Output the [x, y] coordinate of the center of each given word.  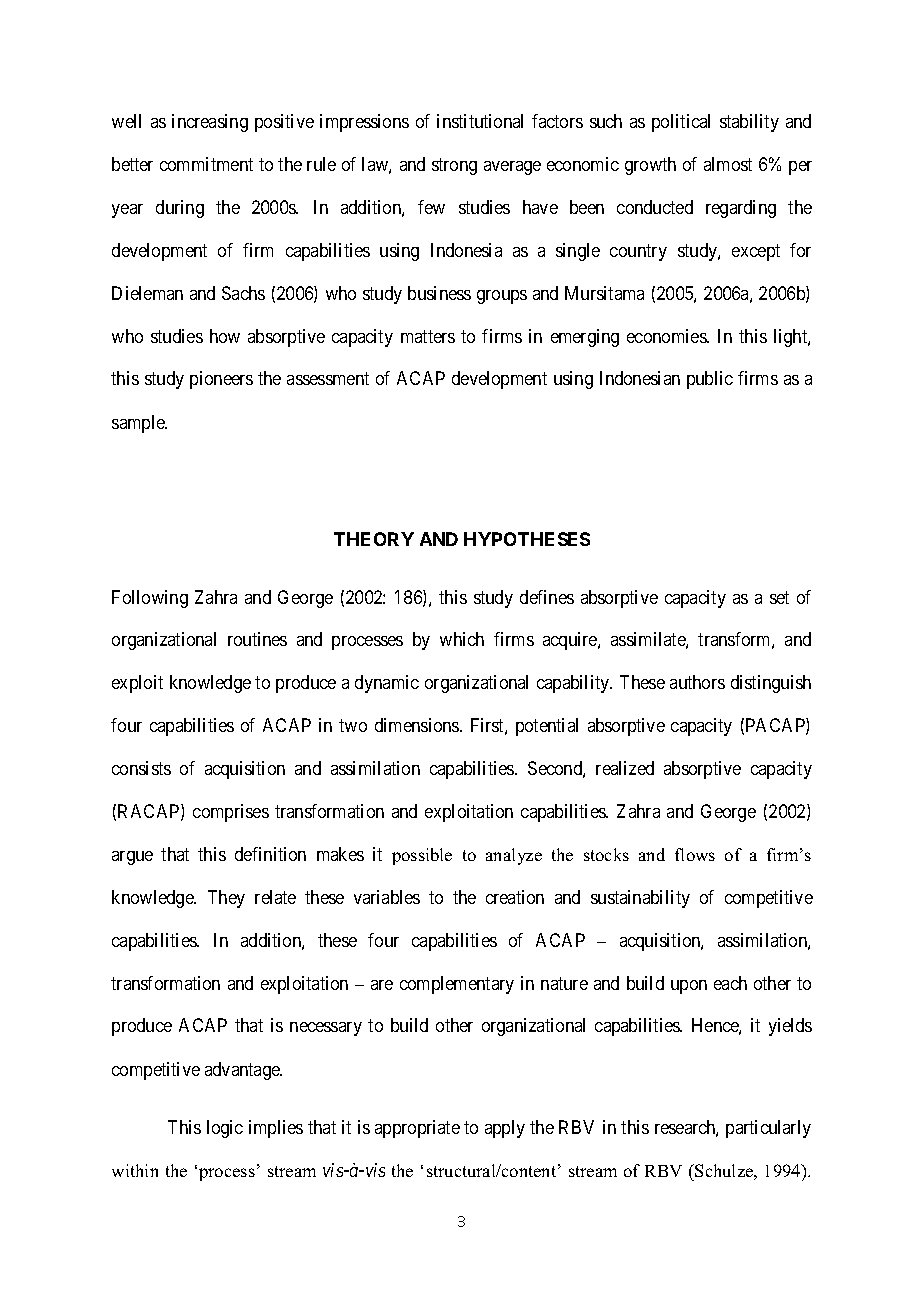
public [710, 380]
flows [695, 854]
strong [454, 166]
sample [139, 424]
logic [225, 1129]
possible [422, 856]
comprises [231, 813]
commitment [206, 164]
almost [728, 164]
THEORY [374, 539]
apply [505, 1129]
